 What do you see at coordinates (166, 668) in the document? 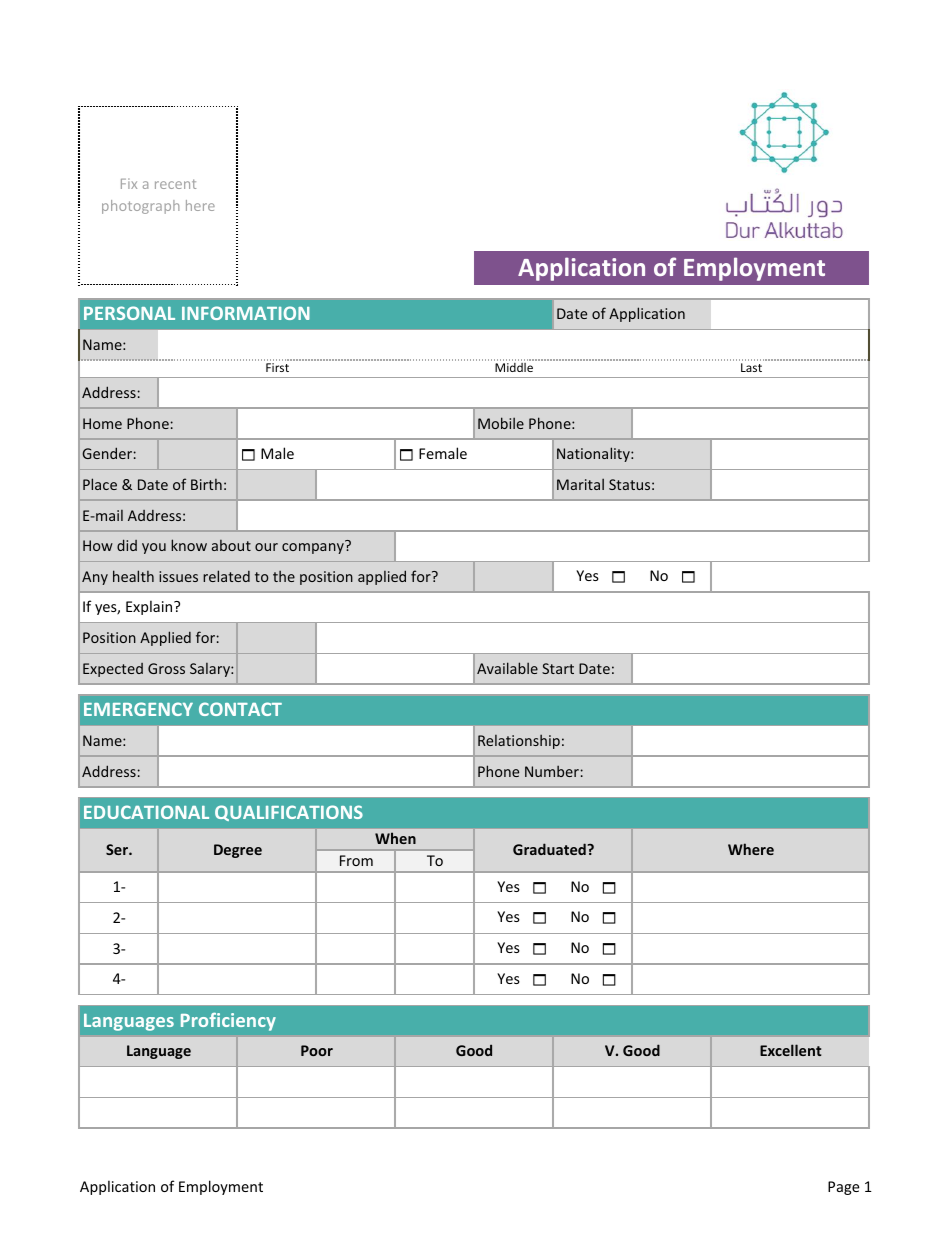
I see `Gross` at bounding box center [166, 668].
